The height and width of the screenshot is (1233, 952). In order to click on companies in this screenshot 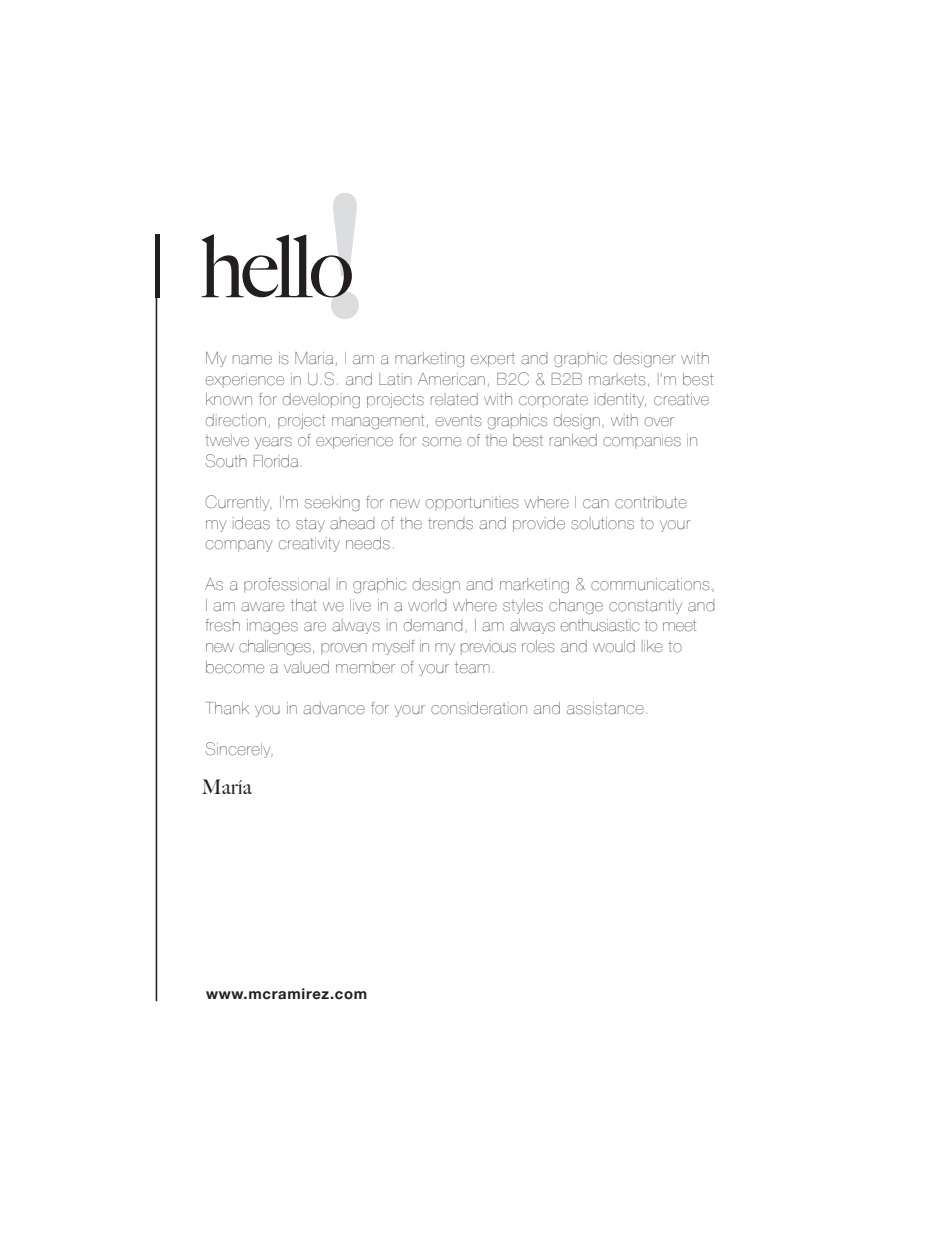, I will do `click(642, 441)`.
